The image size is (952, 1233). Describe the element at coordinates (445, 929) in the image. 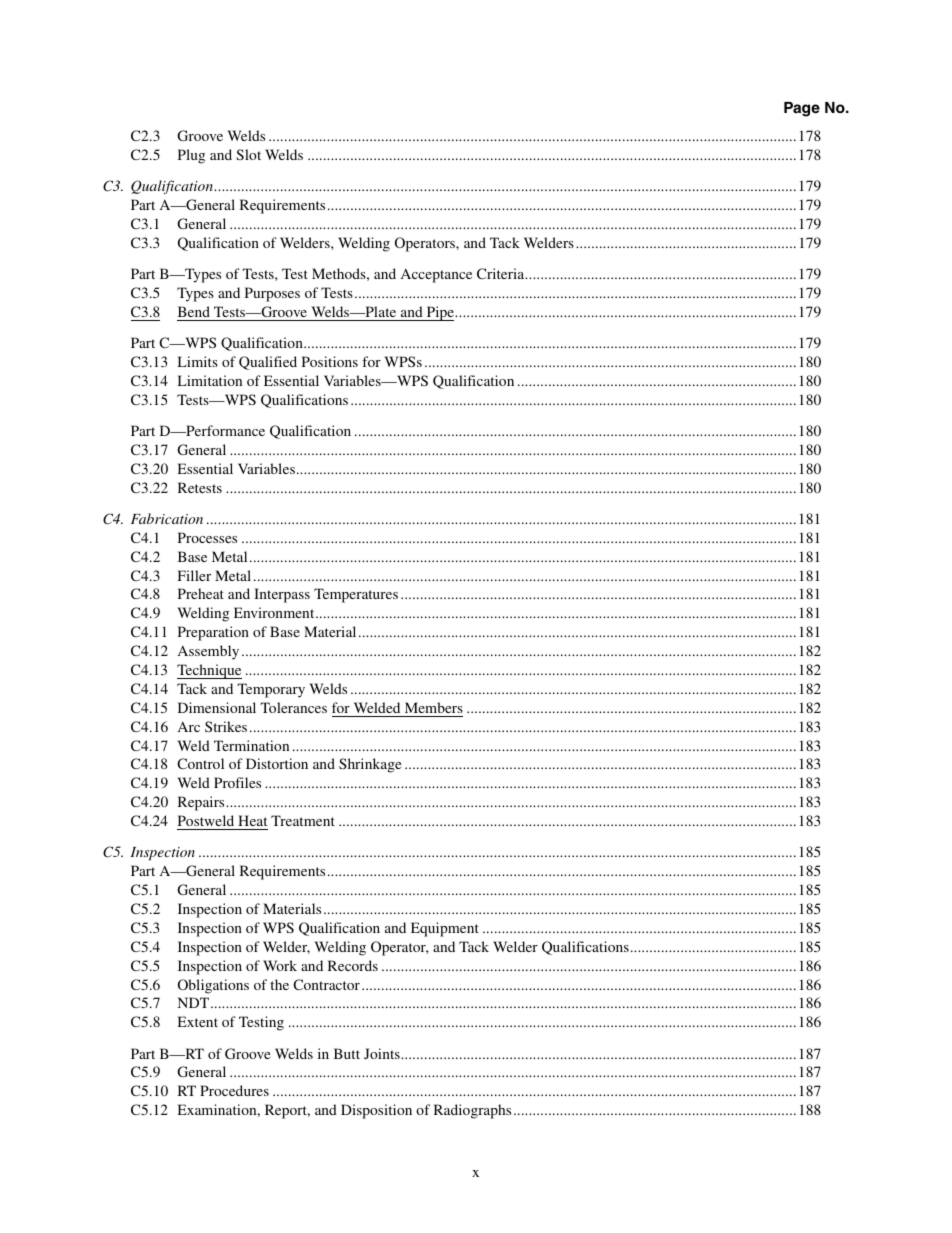

I see `Equipment` at that location.
